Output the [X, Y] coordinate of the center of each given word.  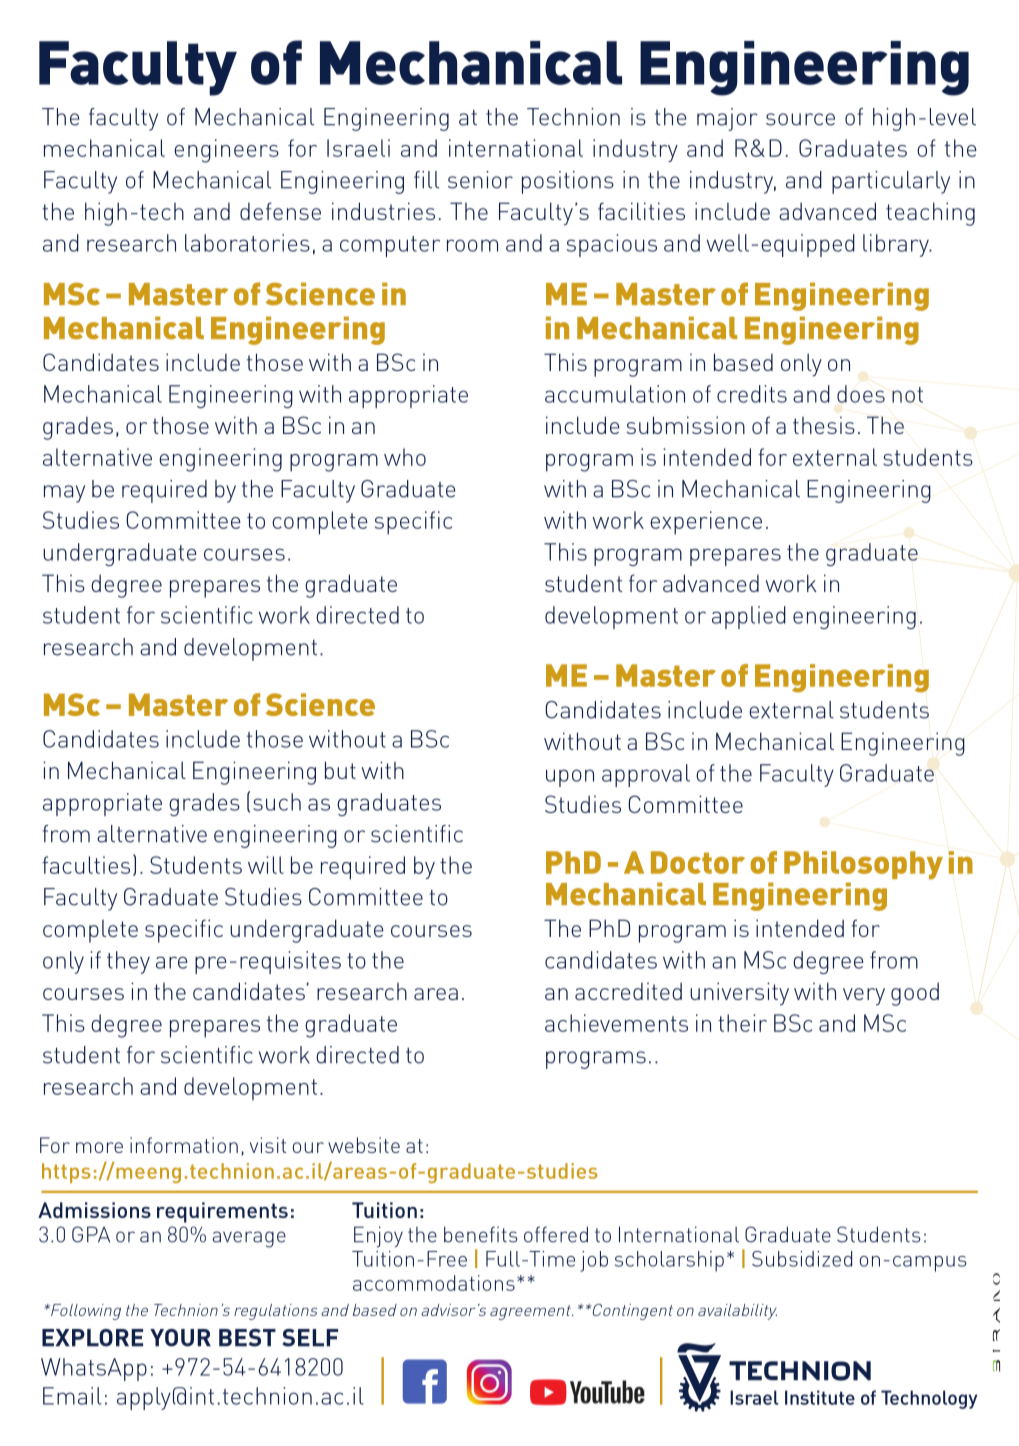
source [800, 119]
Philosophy [863, 865]
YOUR [180, 1338]
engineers [226, 151]
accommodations [434, 1283]
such [277, 802]
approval [646, 775]
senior [480, 180]
